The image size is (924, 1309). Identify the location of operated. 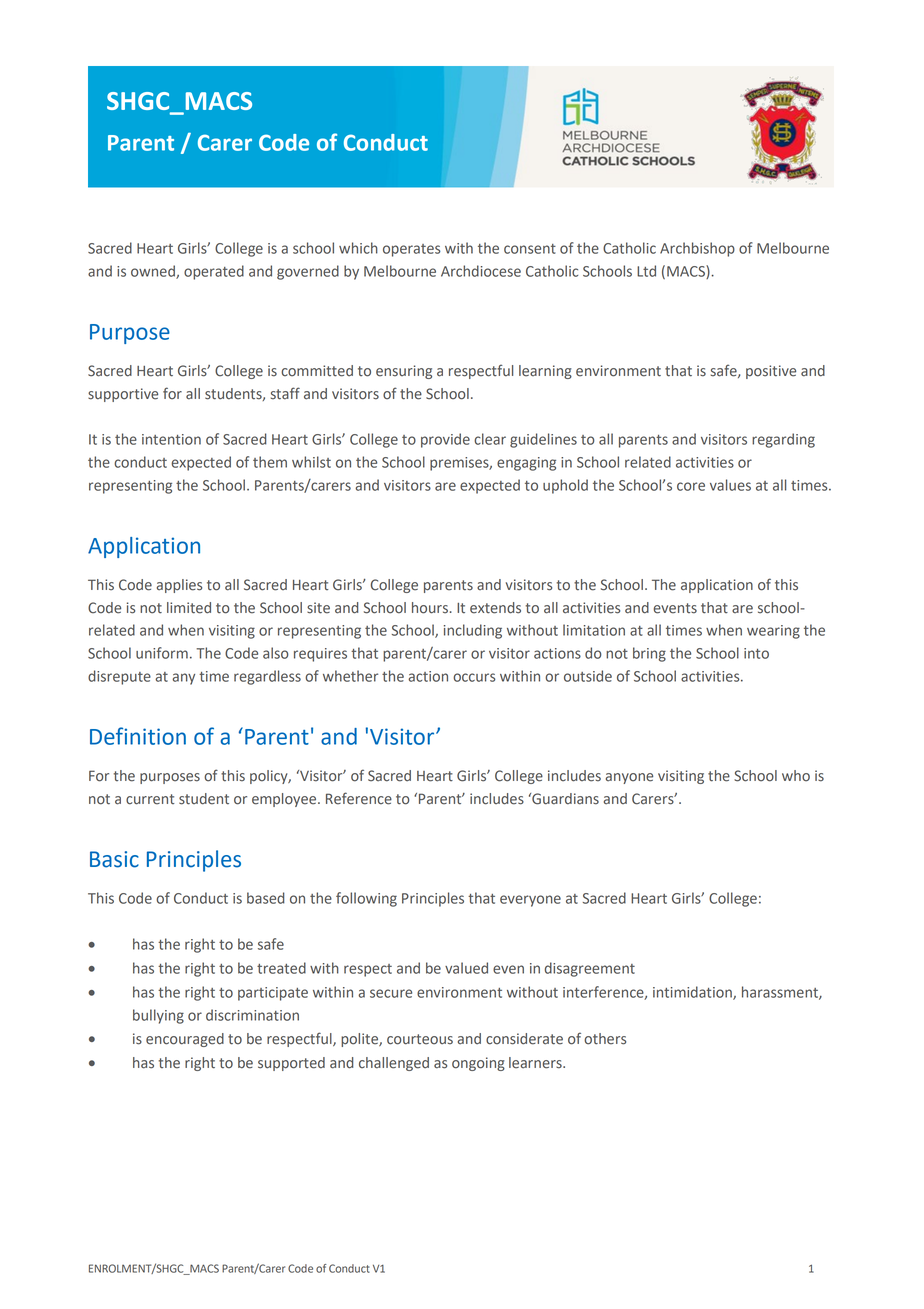
(214, 272).
